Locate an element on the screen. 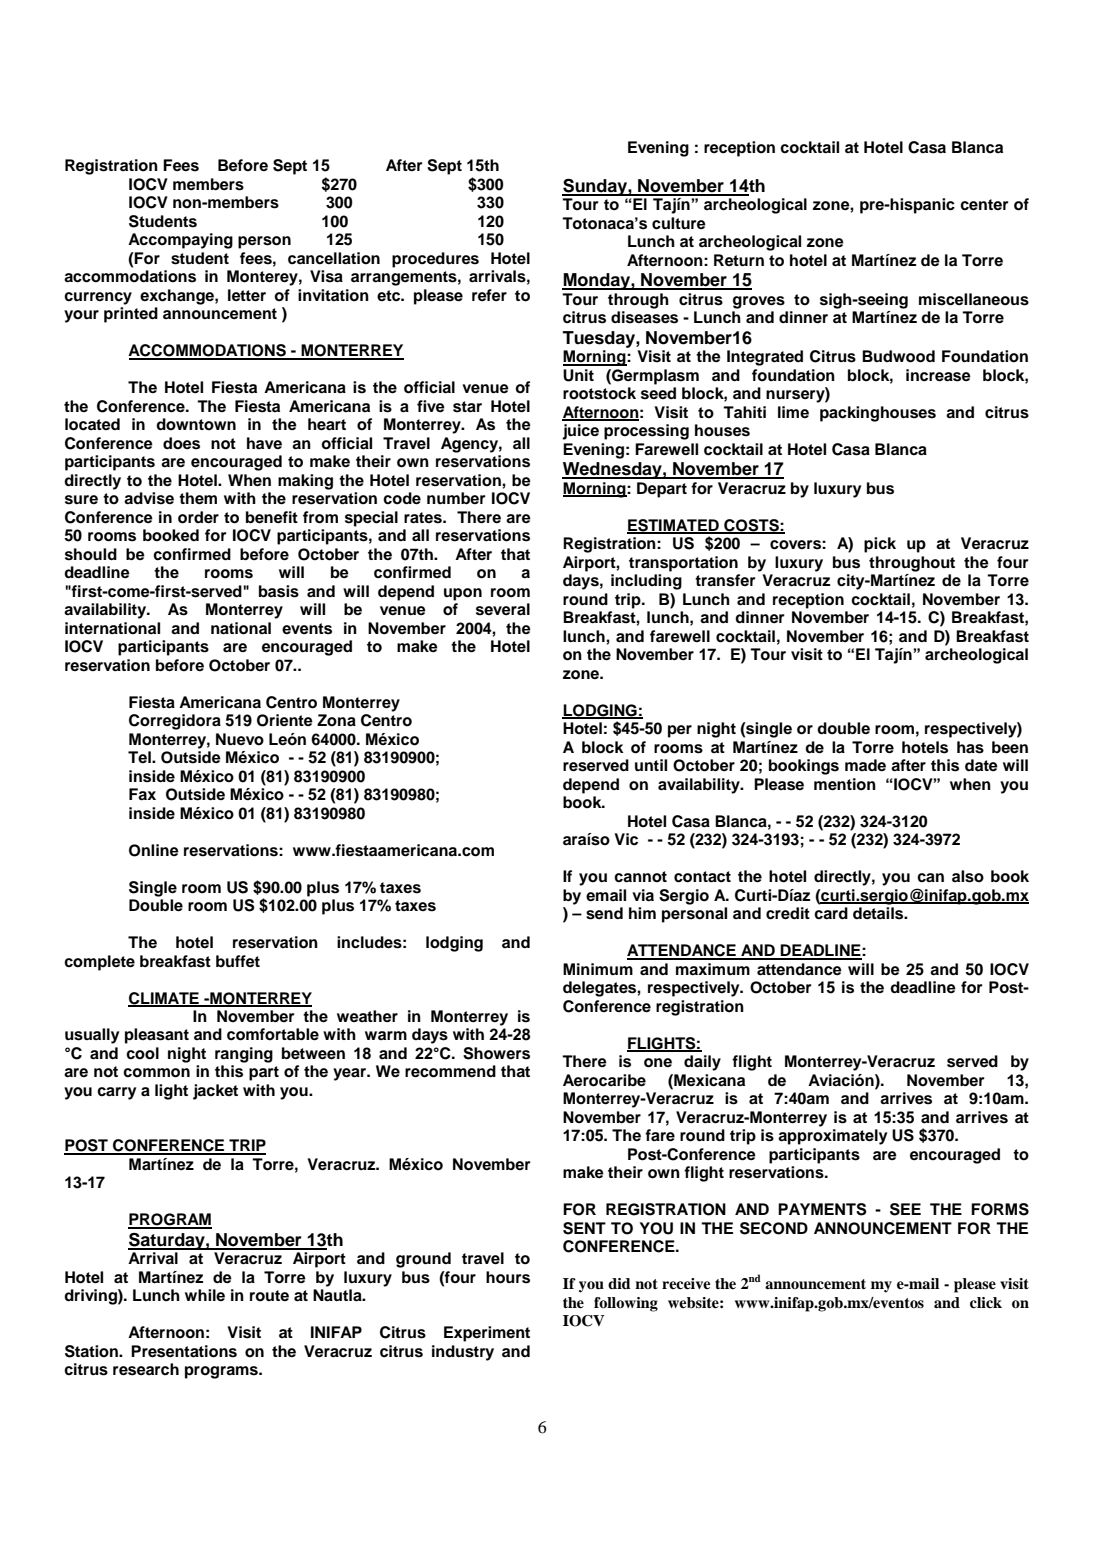 Image resolution: width=1093 pixels, height=1547 pixels. made is located at coordinates (865, 765).
